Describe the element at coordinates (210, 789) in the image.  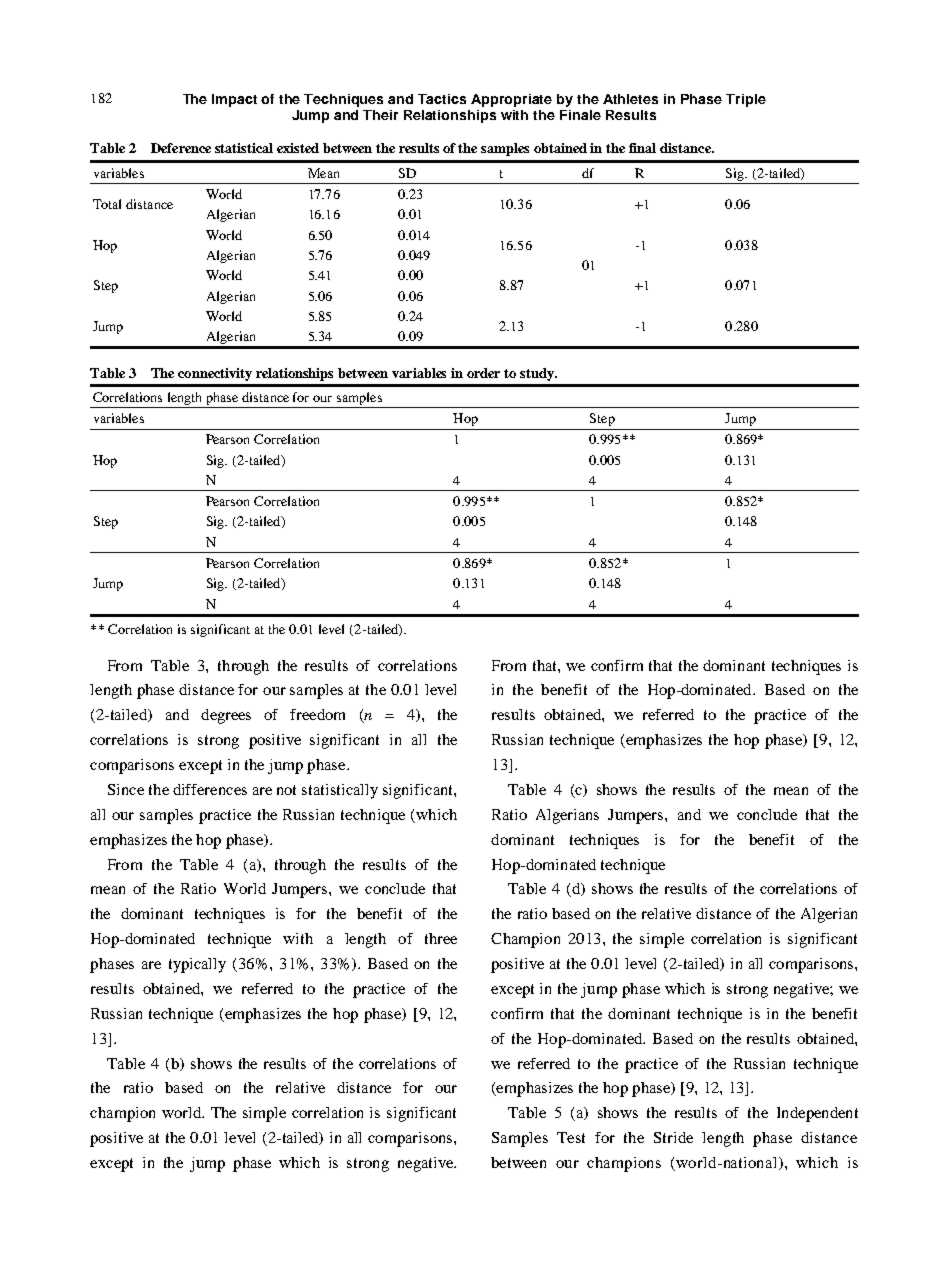
I see `differences` at that location.
